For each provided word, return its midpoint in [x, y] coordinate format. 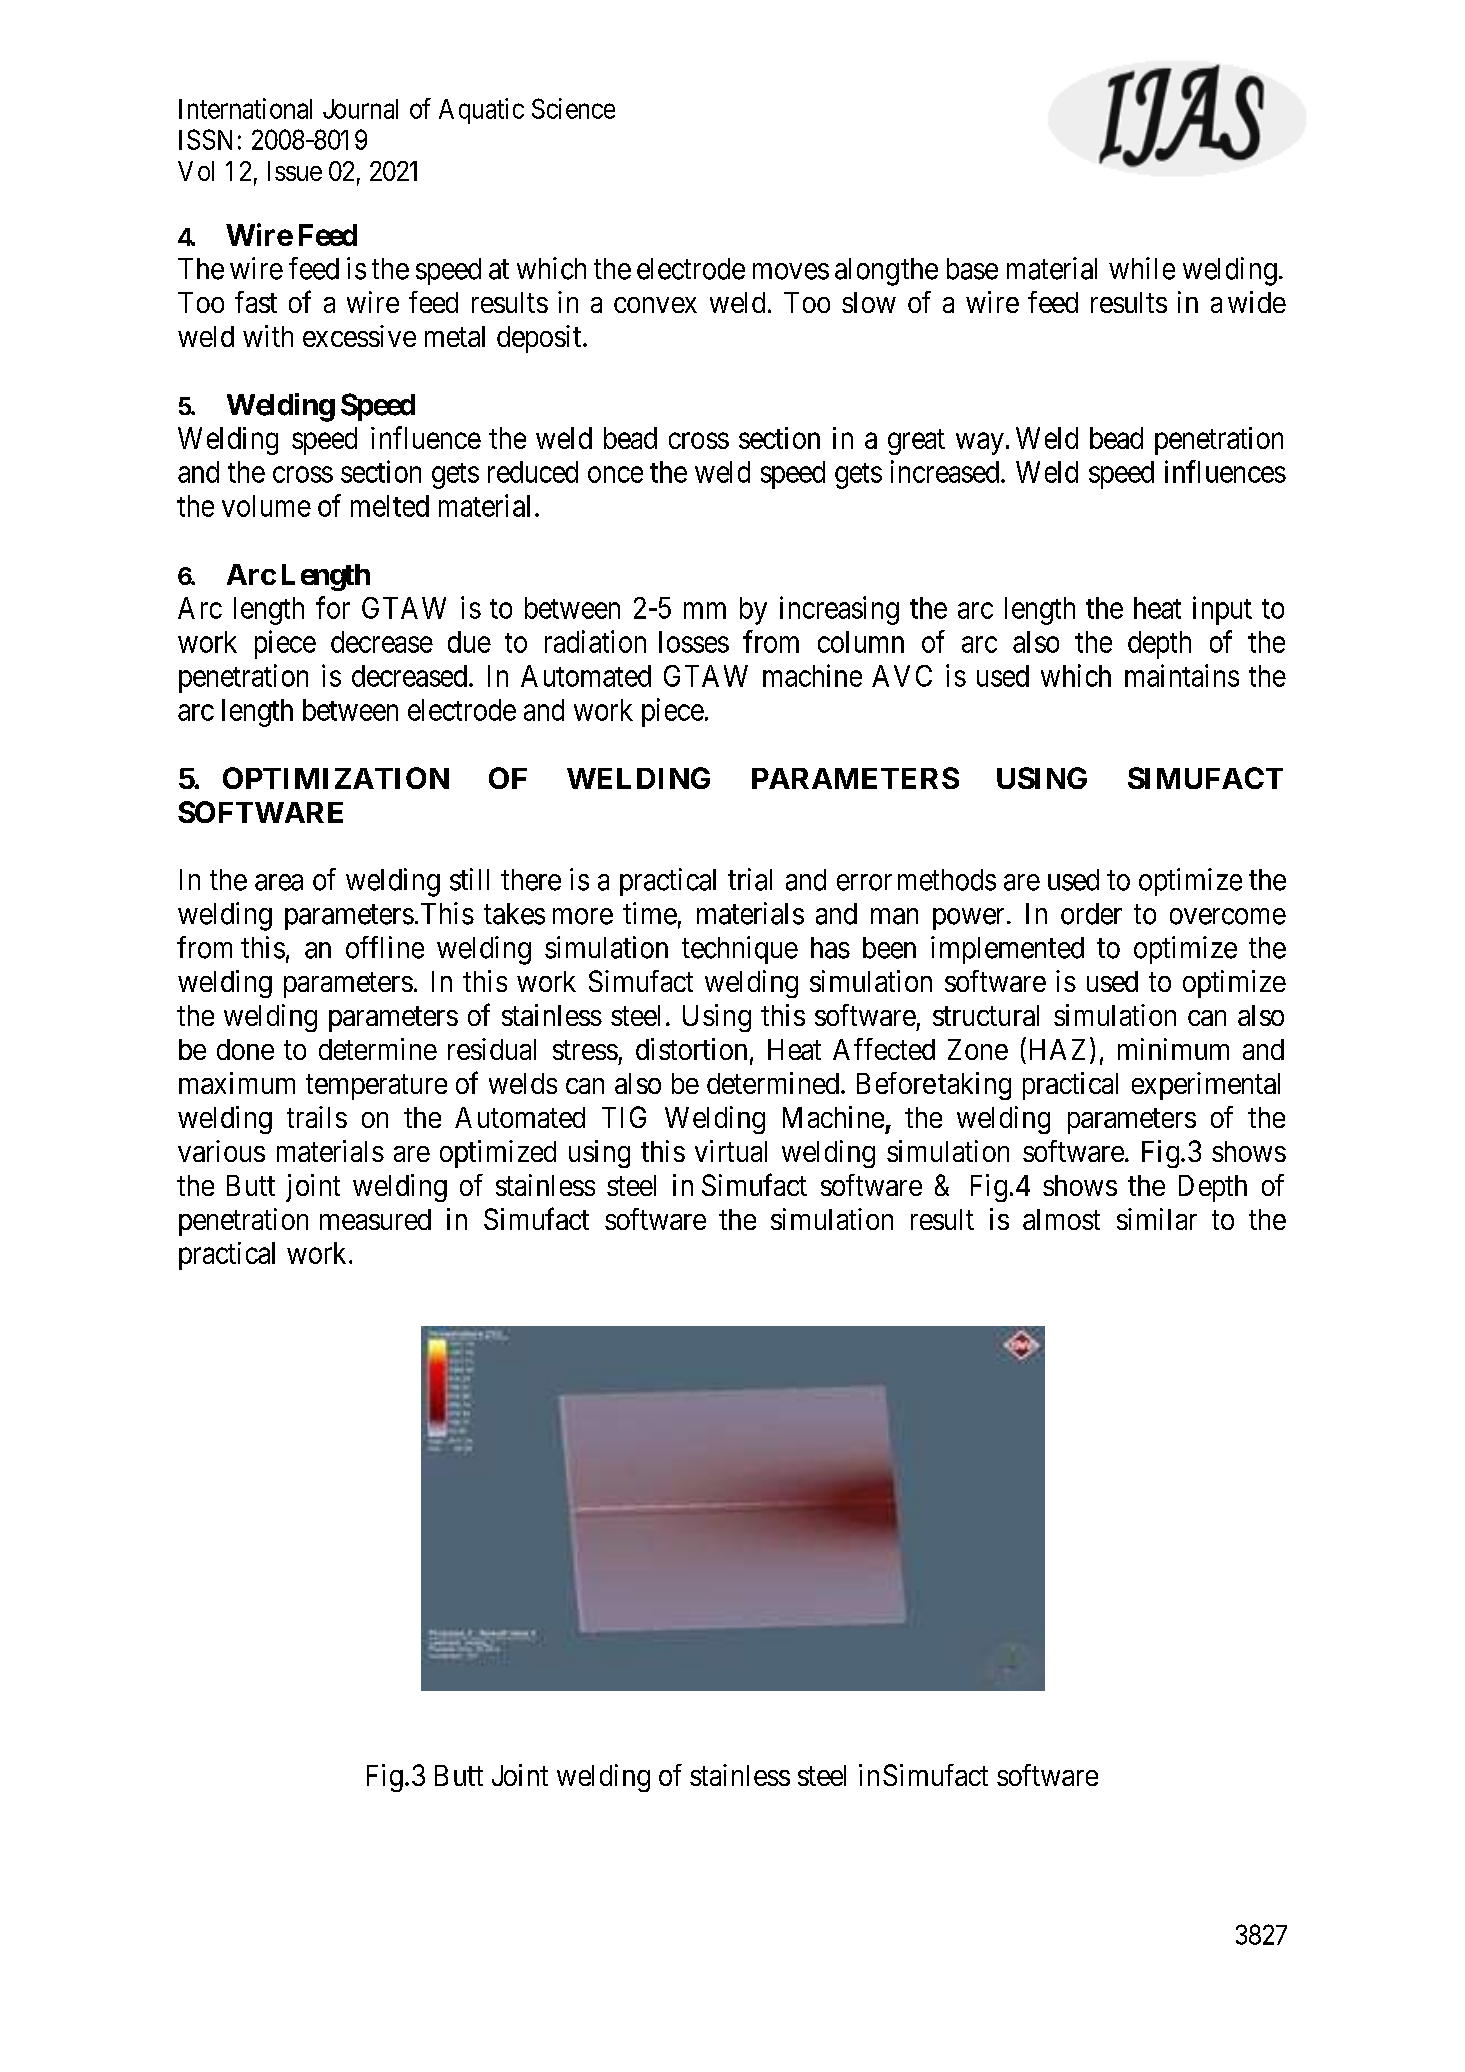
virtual [731, 1151]
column [861, 642]
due [469, 642]
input [1222, 610]
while [1142, 268]
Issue [295, 171]
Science [573, 108]
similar [1157, 1219]
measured [375, 1219]
